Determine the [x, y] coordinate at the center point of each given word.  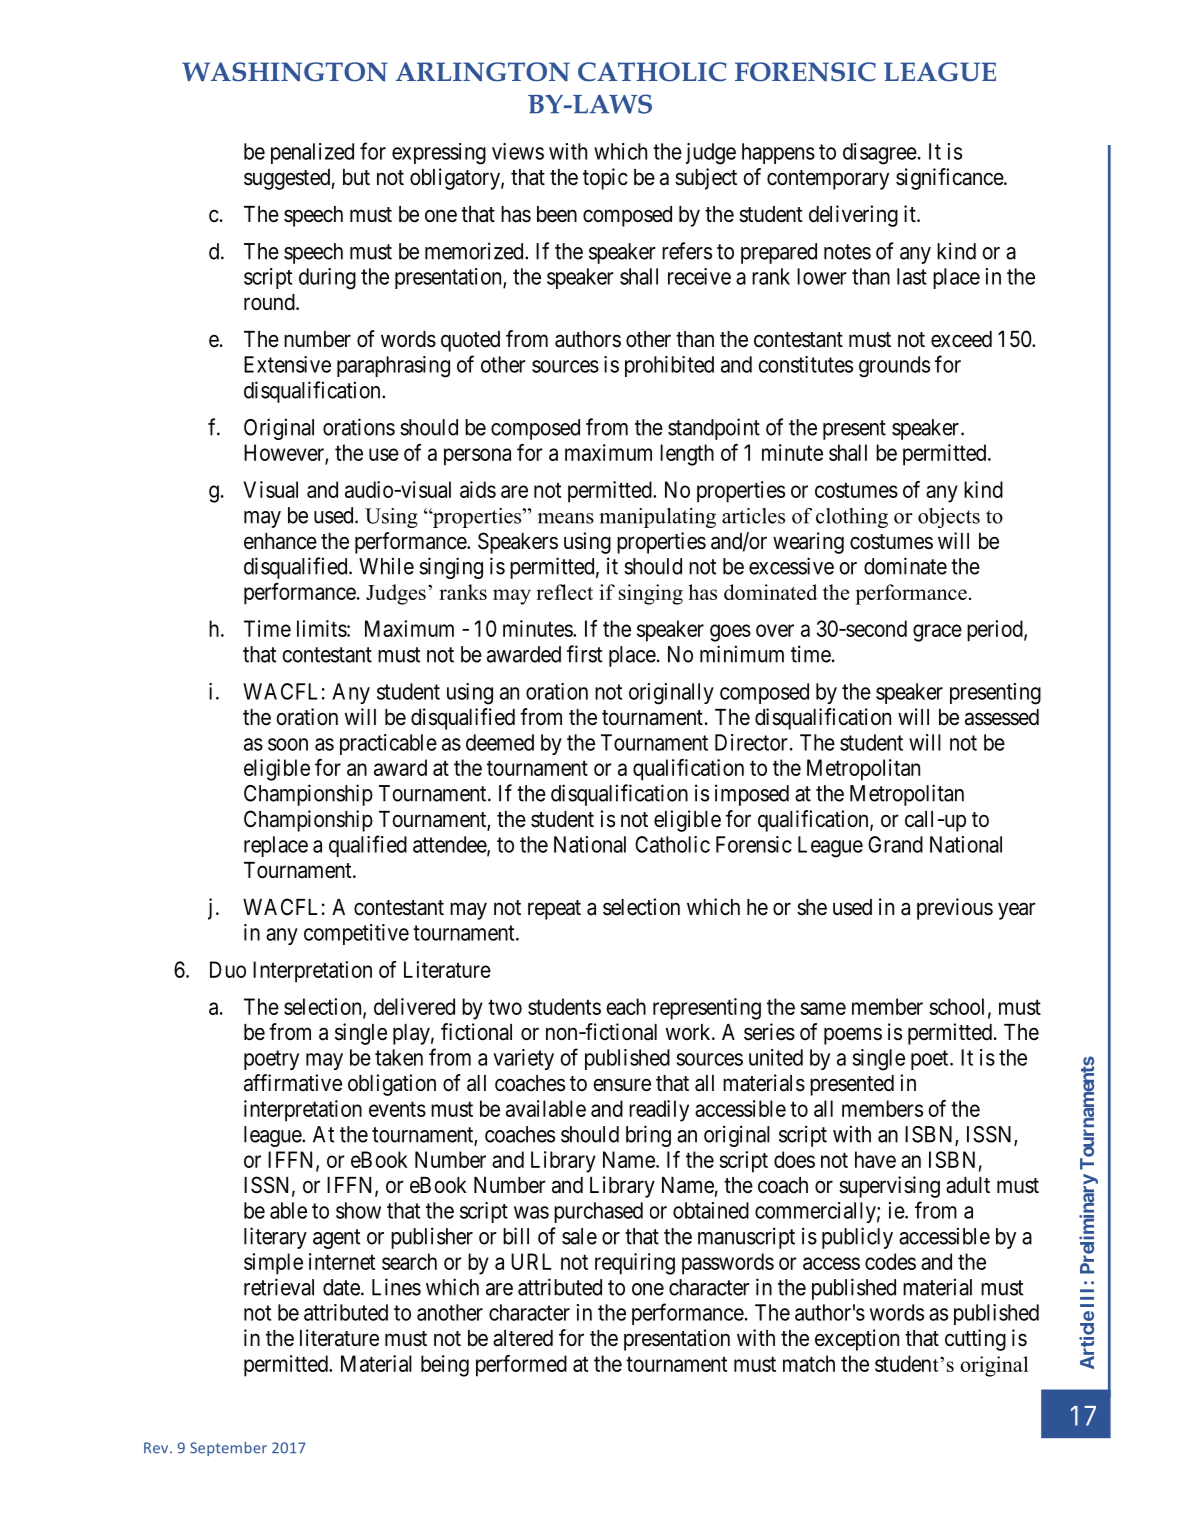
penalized [312, 153]
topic [605, 179]
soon [288, 744]
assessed [1002, 717]
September [228, 1449]
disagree [880, 154]
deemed [500, 742]
